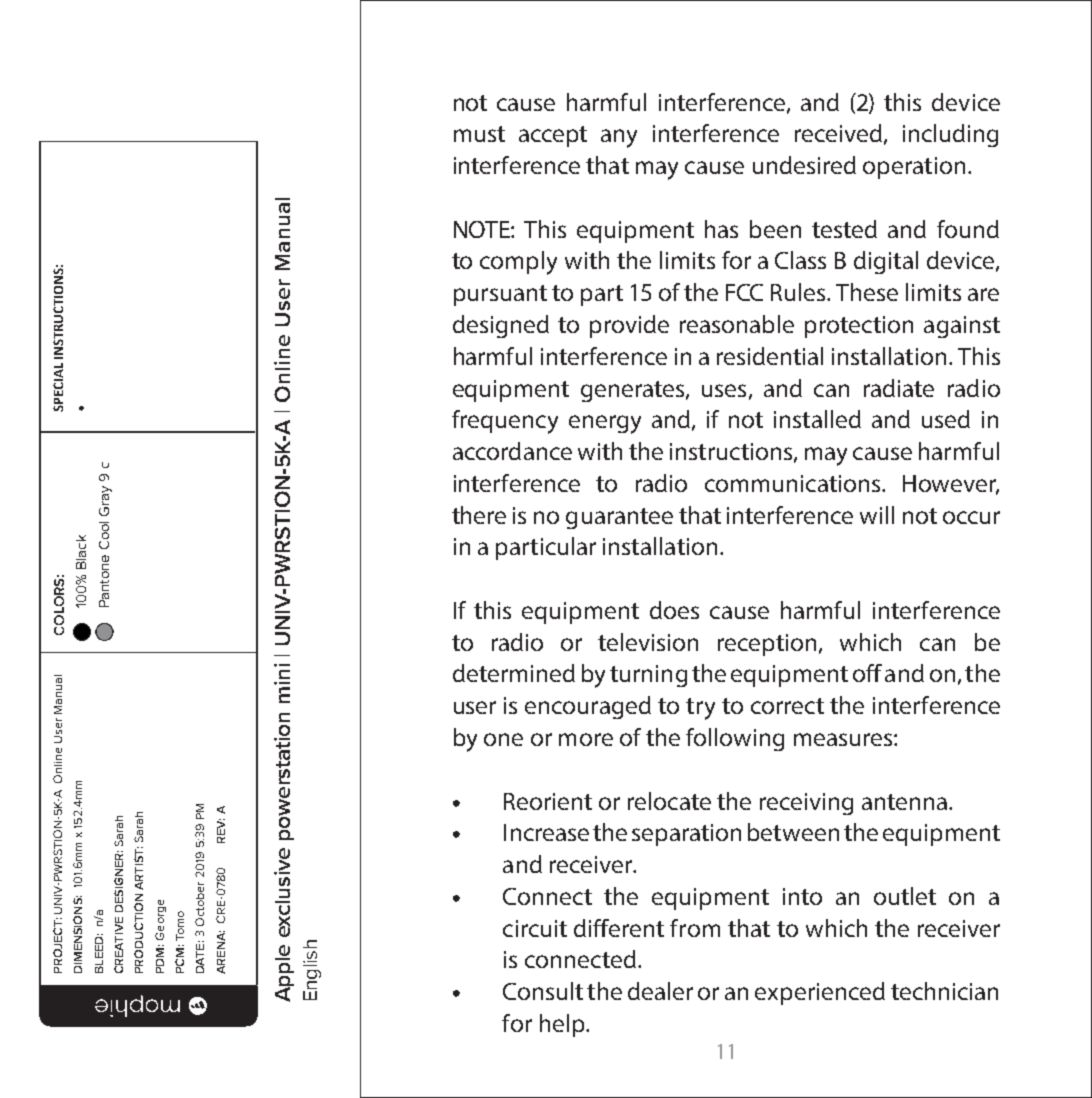 Image resolution: width=1092 pixels, height=1098 pixels. I want to click on accordance, so click(512, 451).
